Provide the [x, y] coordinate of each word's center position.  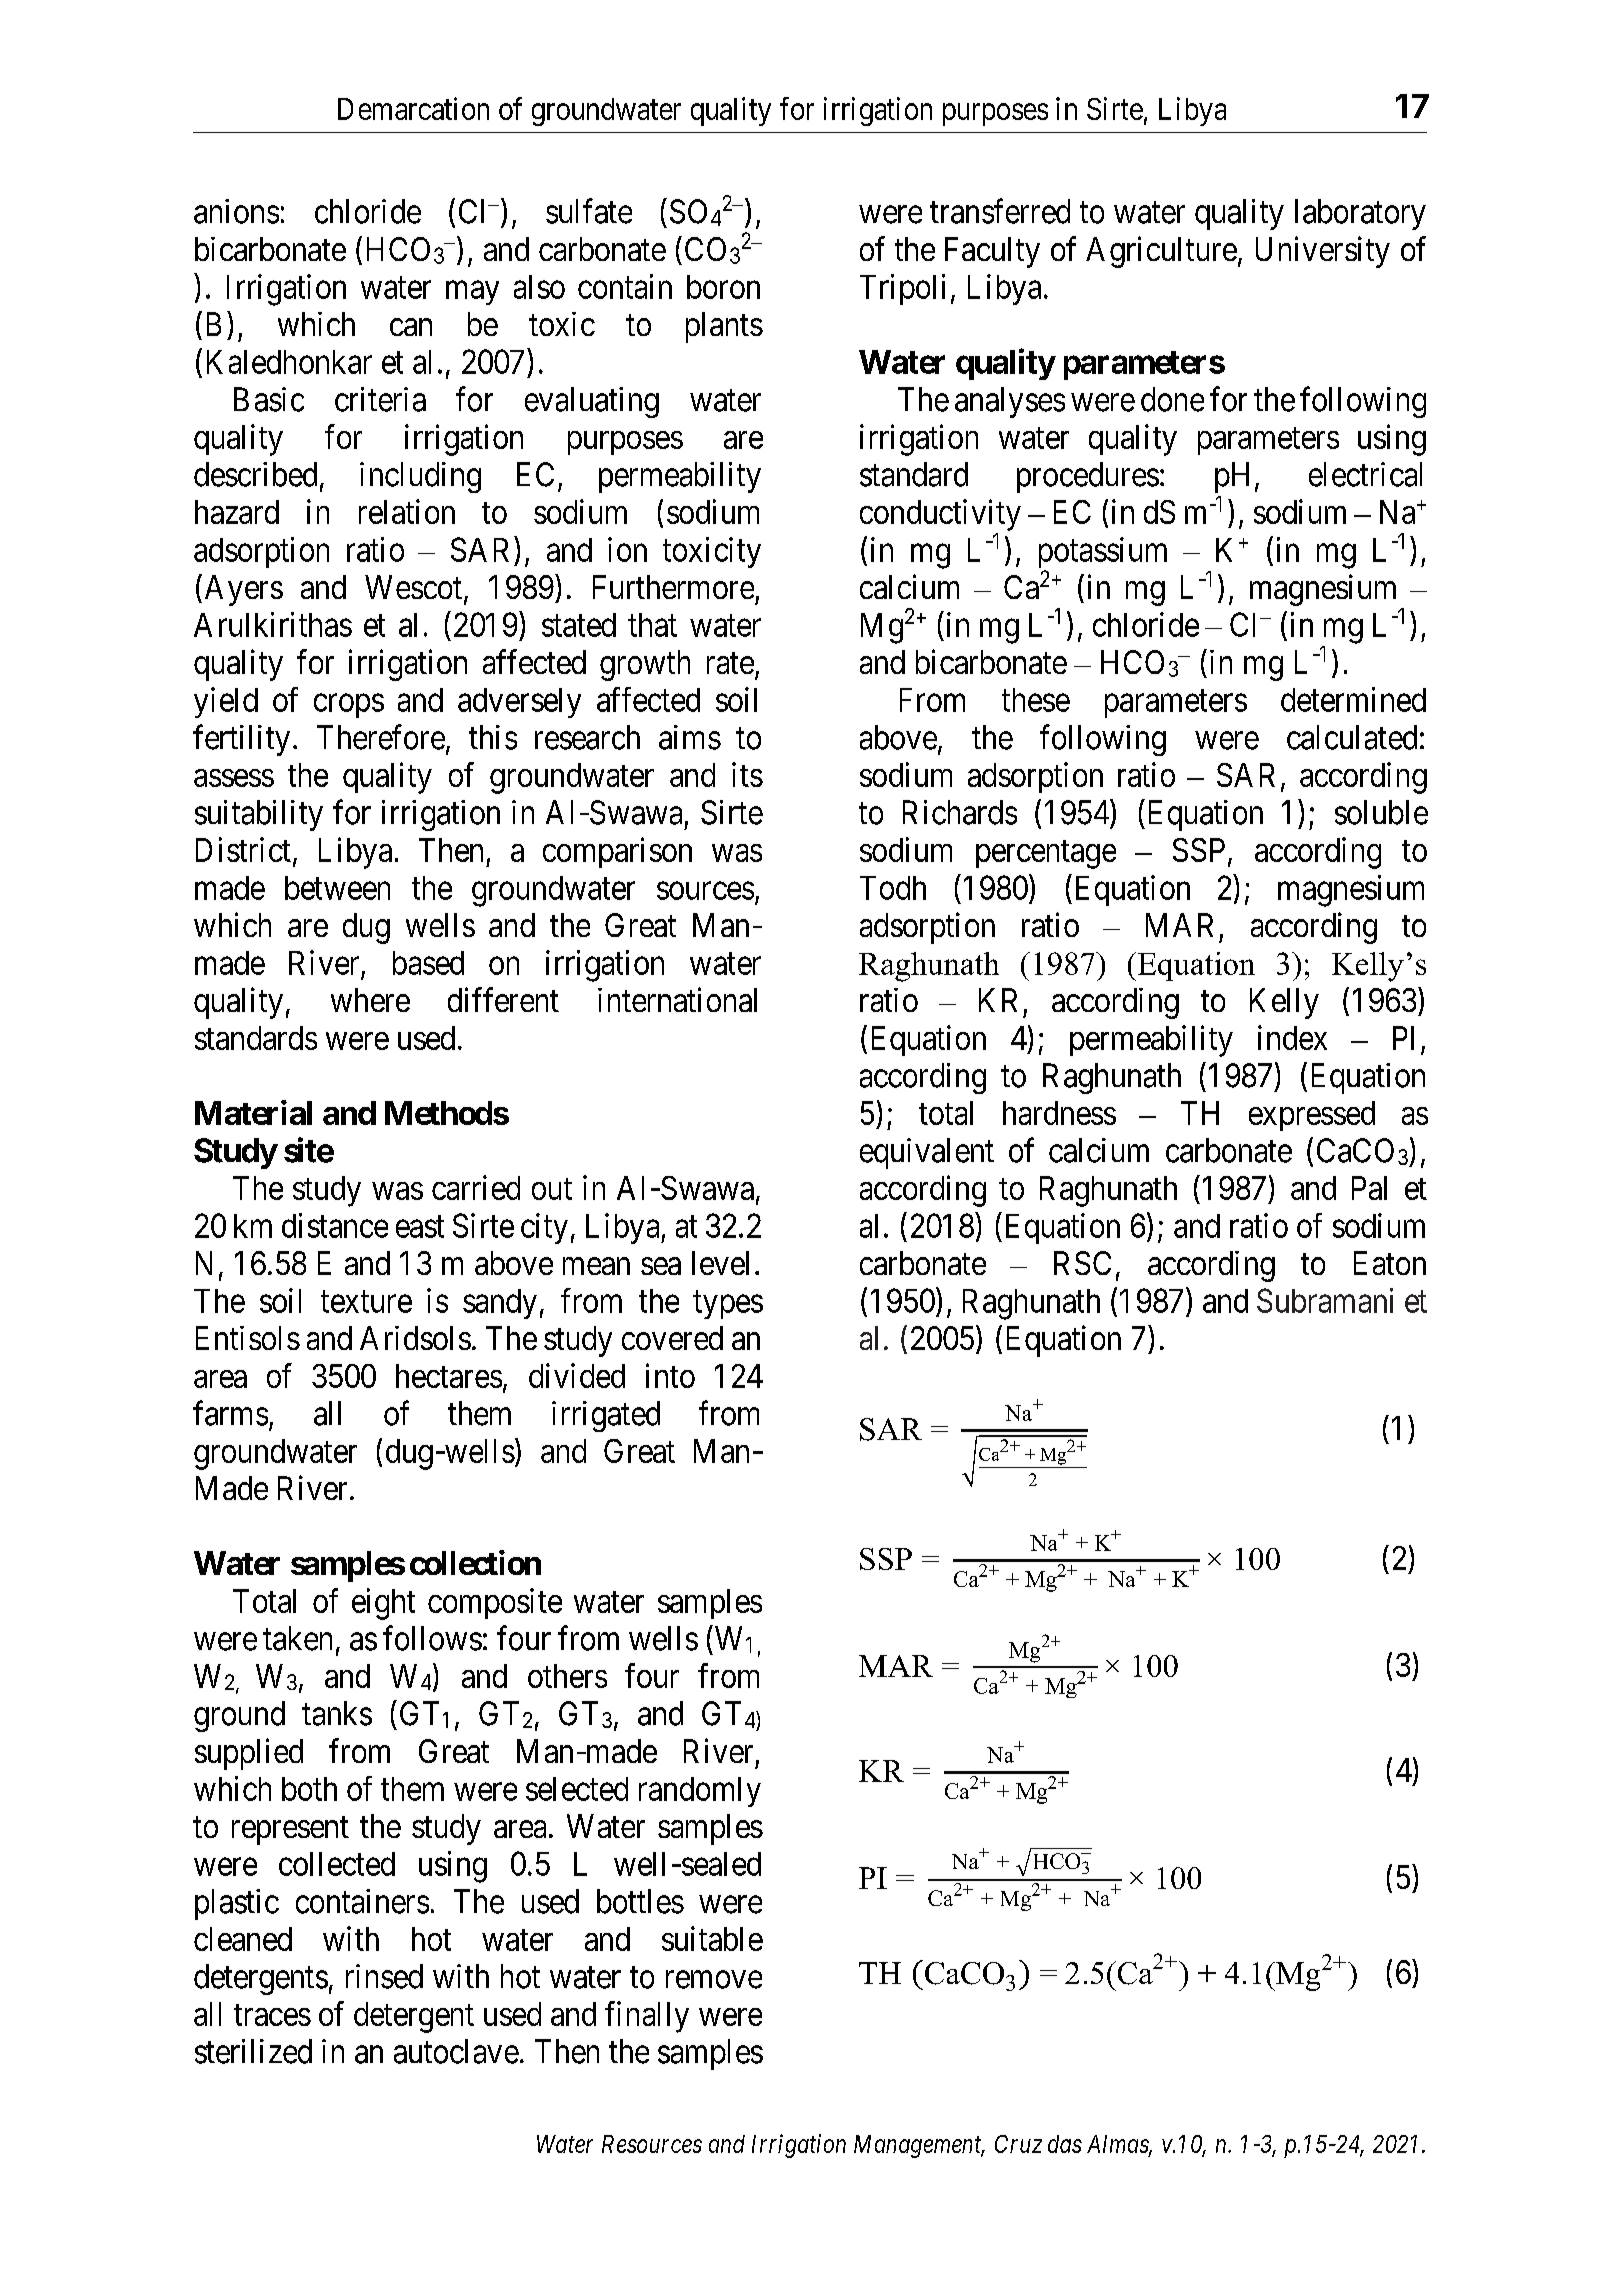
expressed [1312, 1116]
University [1323, 252]
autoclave [456, 2051]
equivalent [927, 1153]
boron [723, 287]
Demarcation [413, 108]
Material [253, 1112]
